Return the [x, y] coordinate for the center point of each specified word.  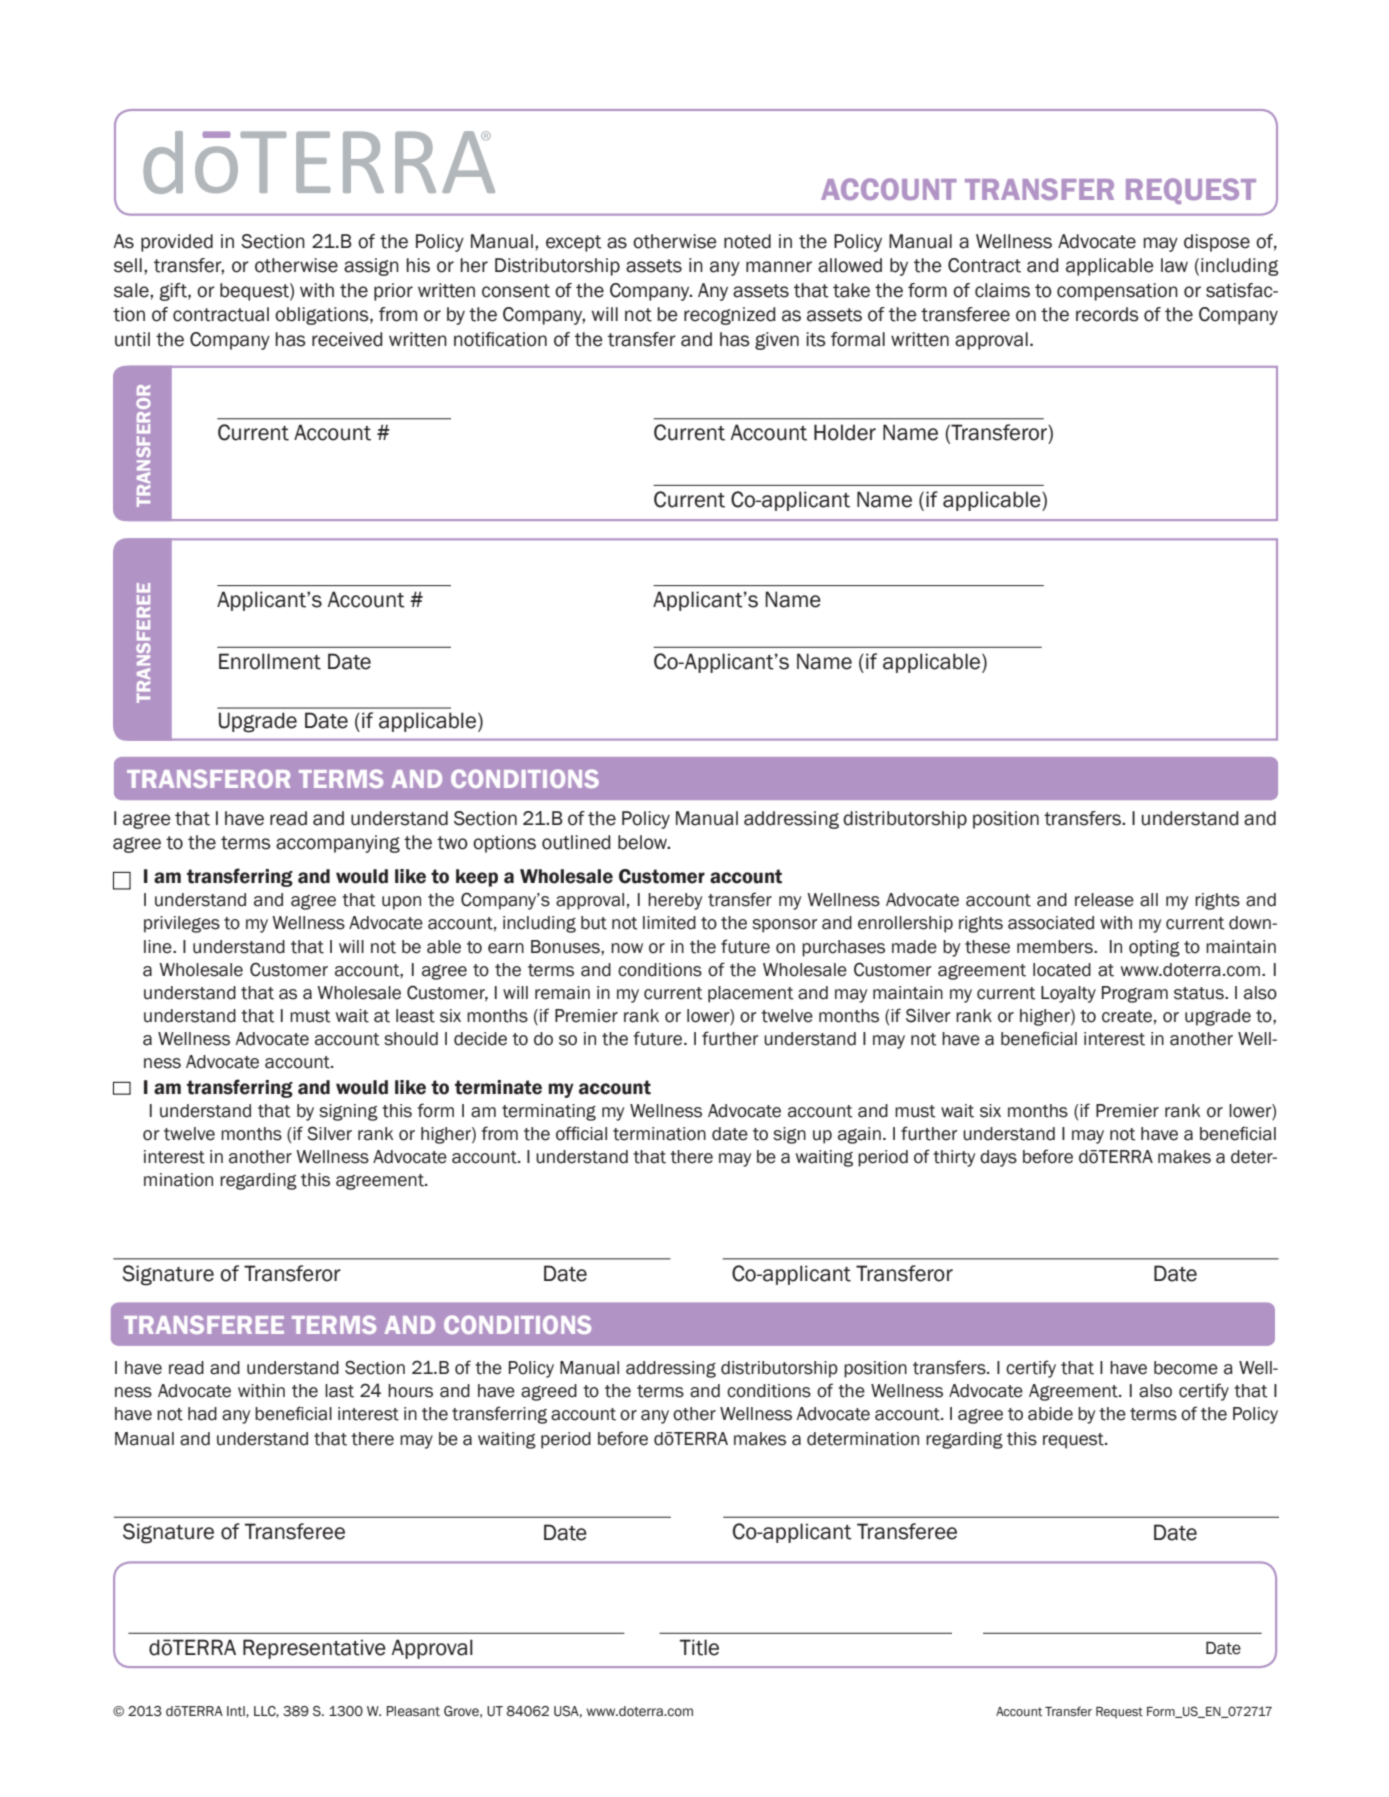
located [1062, 970]
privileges [182, 924]
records [1107, 314]
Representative [314, 1649]
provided [177, 243]
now [627, 948]
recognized [730, 316]
